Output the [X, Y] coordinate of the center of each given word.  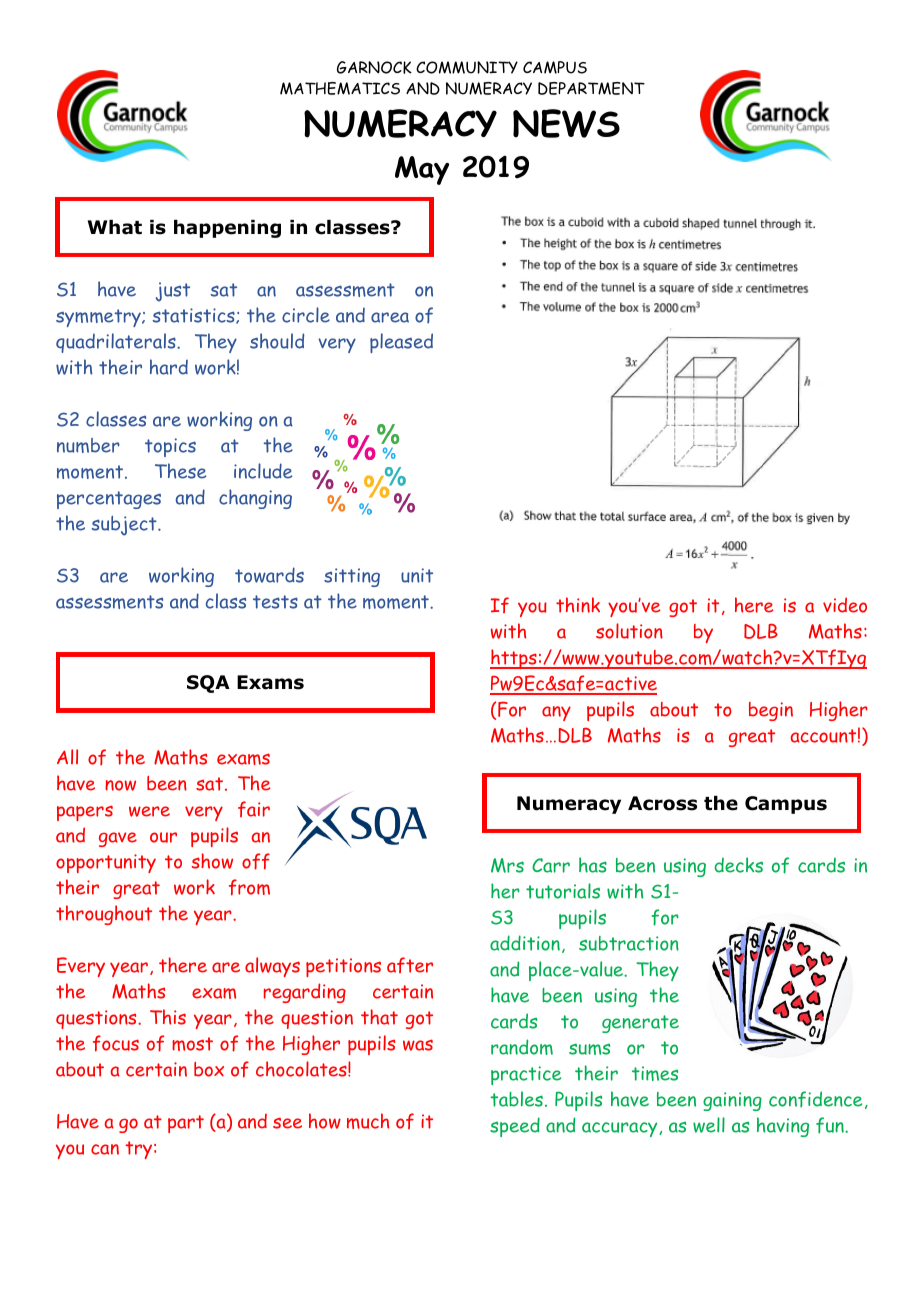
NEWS [566, 123]
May [422, 170]
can [105, 1149]
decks [738, 865]
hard [169, 367]
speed [515, 1127]
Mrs [507, 865]
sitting [352, 577]
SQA [208, 684]
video [845, 605]
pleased [401, 343]
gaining [732, 1101]
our [163, 837]
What [115, 227]
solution [629, 631]
